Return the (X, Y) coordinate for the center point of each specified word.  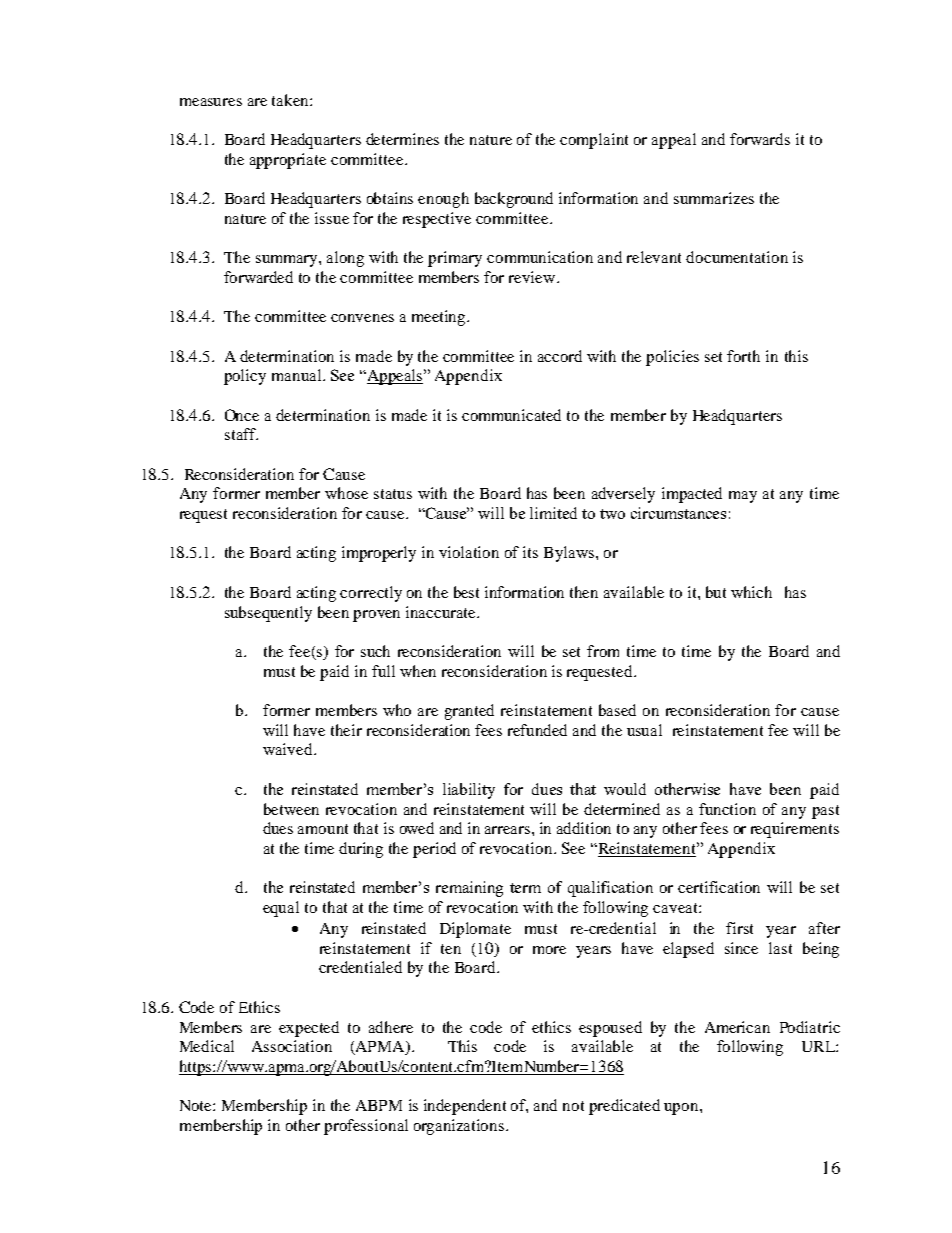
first (739, 928)
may (743, 497)
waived (289, 749)
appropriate (288, 161)
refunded (537, 730)
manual (298, 375)
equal (281, 909)
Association (292, 1046)
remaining (469, 889)
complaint (594, 141)
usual (644, 730)
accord (560, 356)
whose (346, 493)
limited (553, 513)
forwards (760, 139)
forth (743, 356)
